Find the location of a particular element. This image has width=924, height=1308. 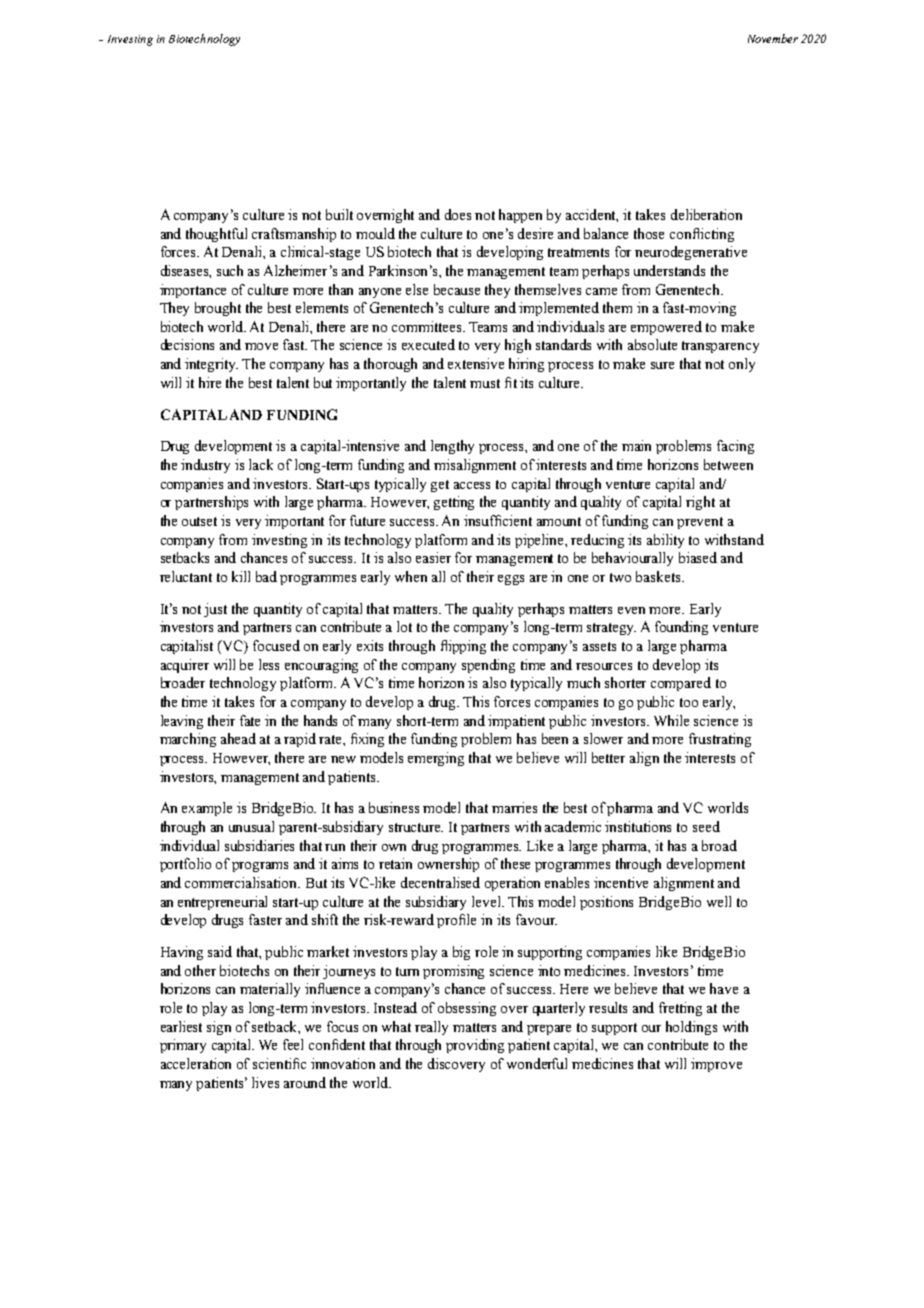

spending is located at coordinates (488, 666).
